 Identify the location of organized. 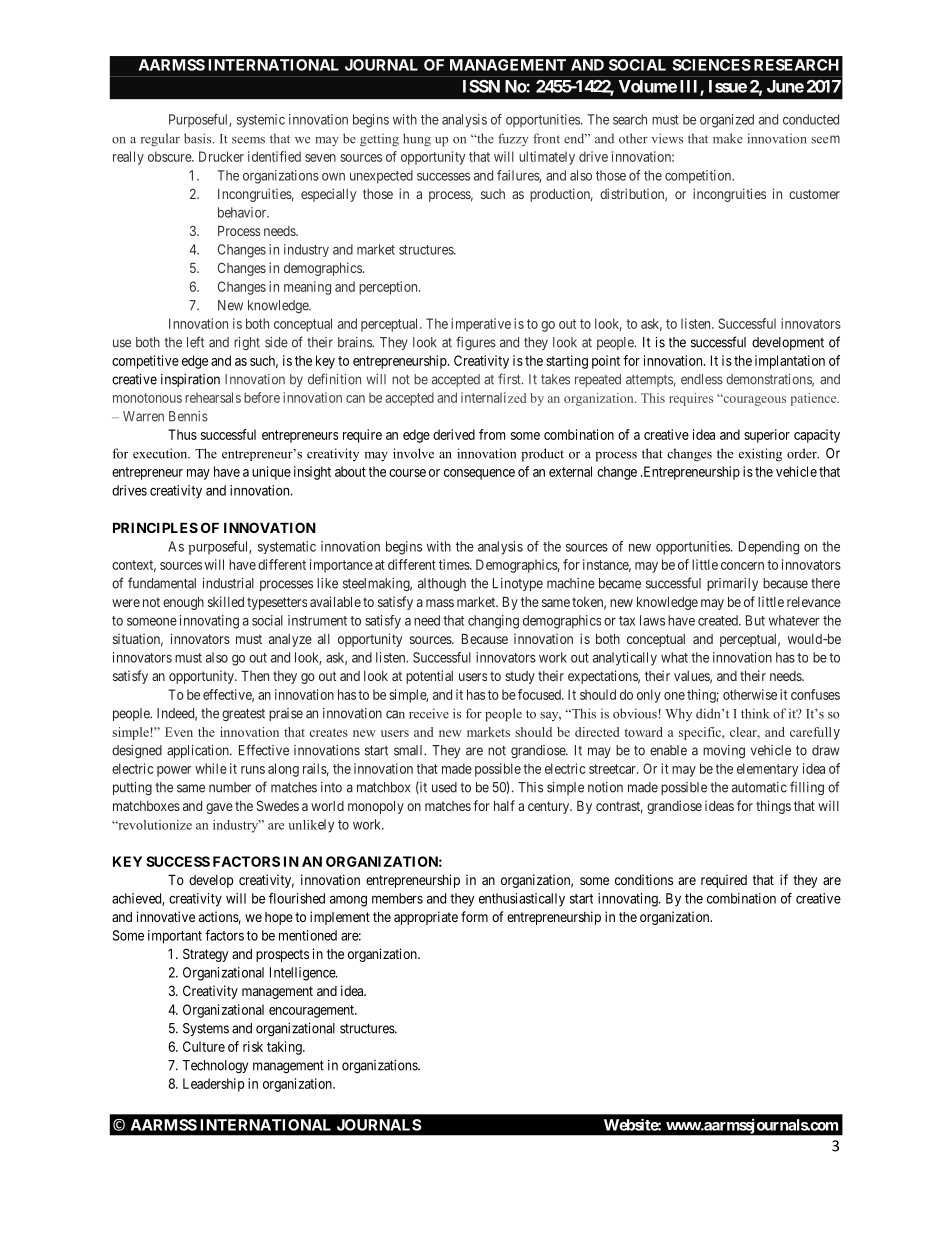
(727, 121).
